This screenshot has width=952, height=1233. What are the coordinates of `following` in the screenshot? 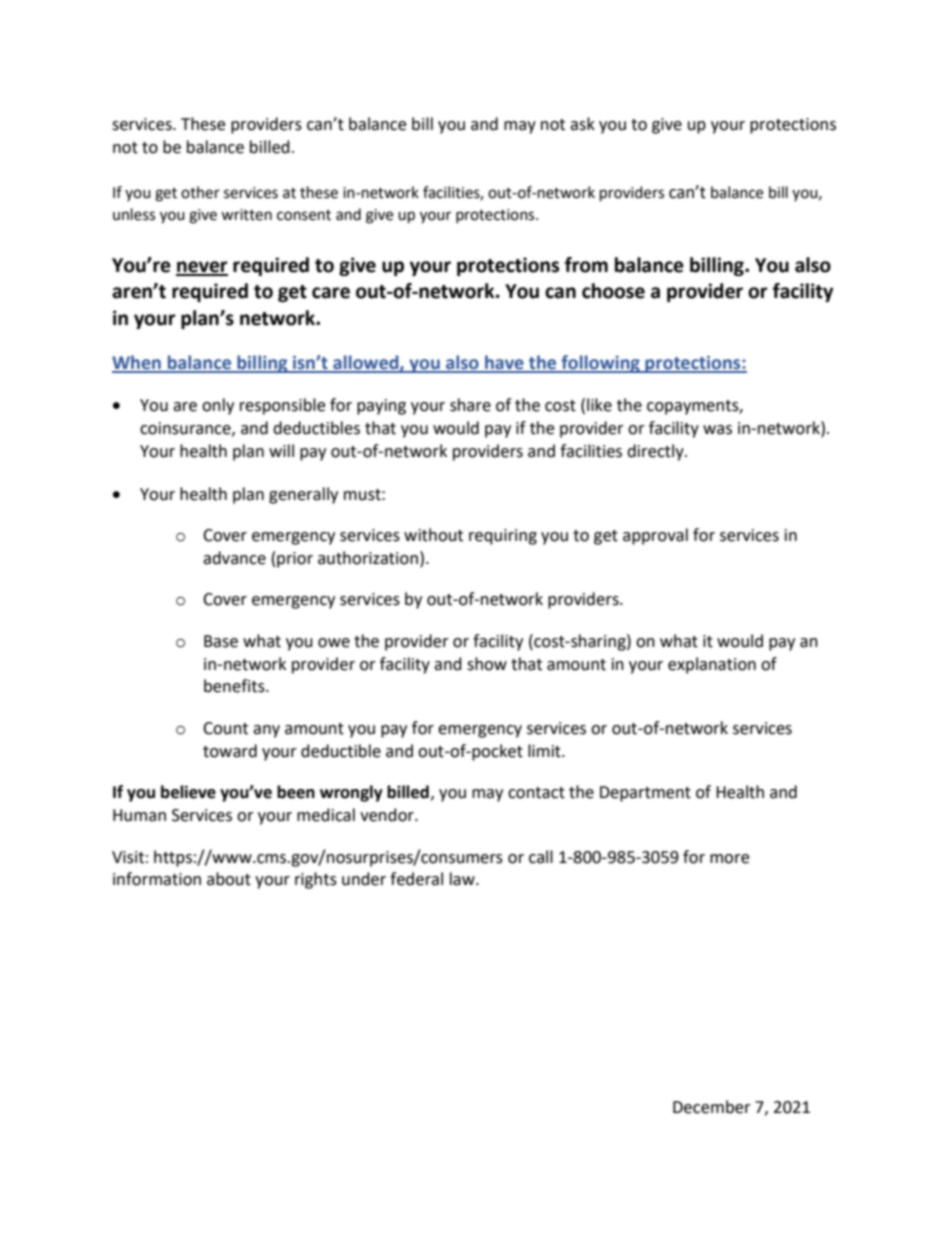 It's located at (600, 364).
